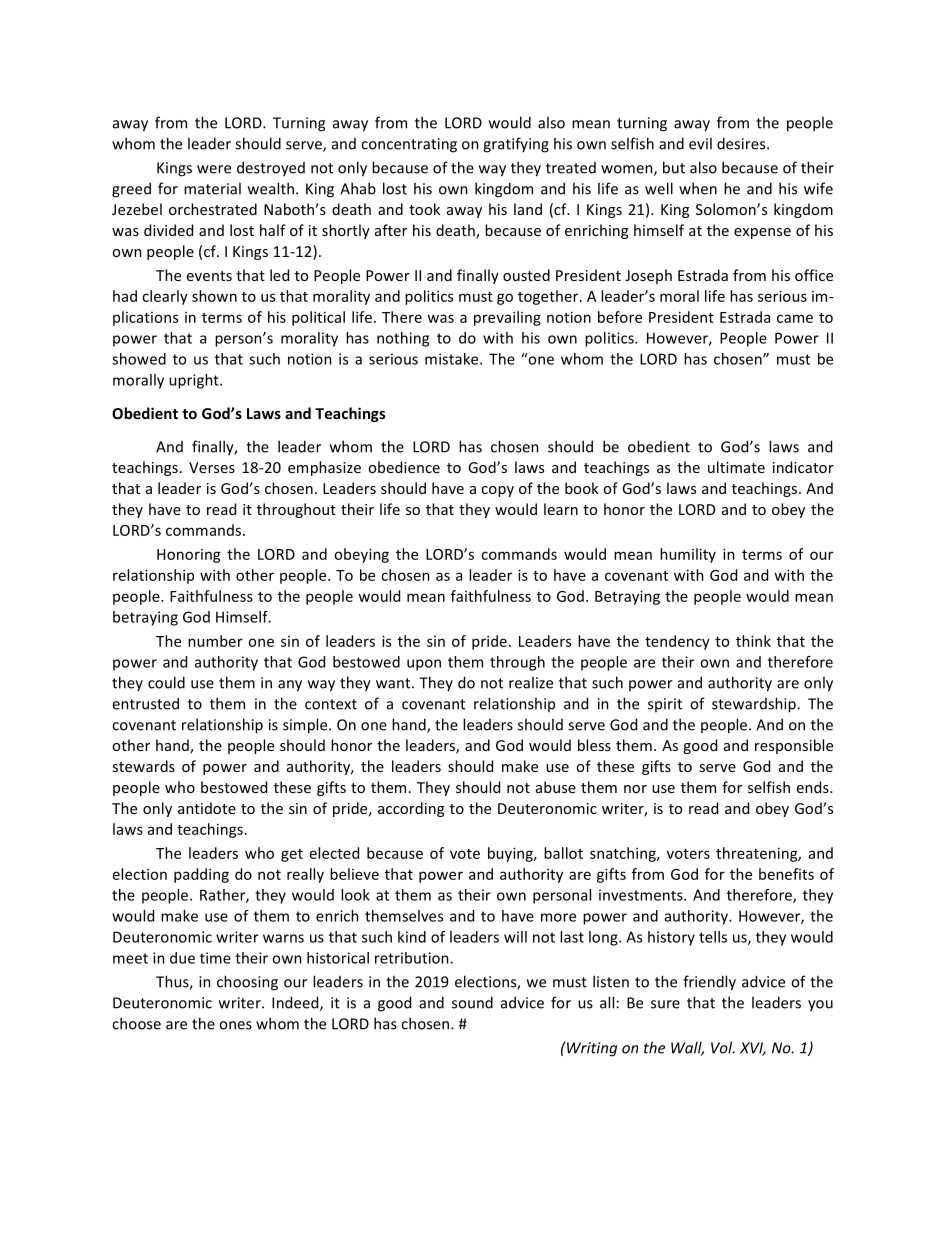 This screenshot has width=952, height=1233. I want to click on ones, so click(235, 1025).
